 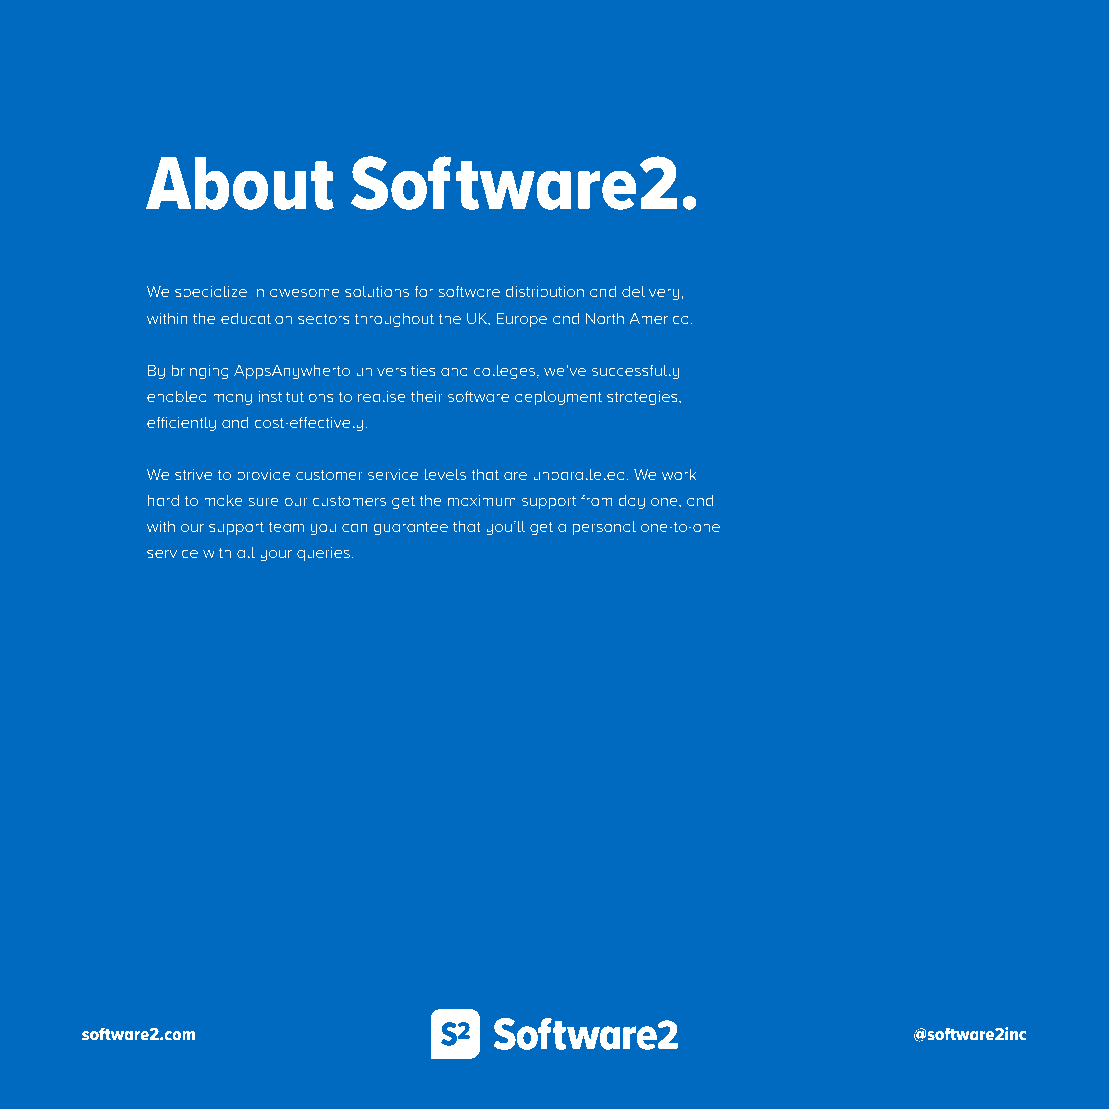 I want to click on guarantee, so click(x=411, y=528).
